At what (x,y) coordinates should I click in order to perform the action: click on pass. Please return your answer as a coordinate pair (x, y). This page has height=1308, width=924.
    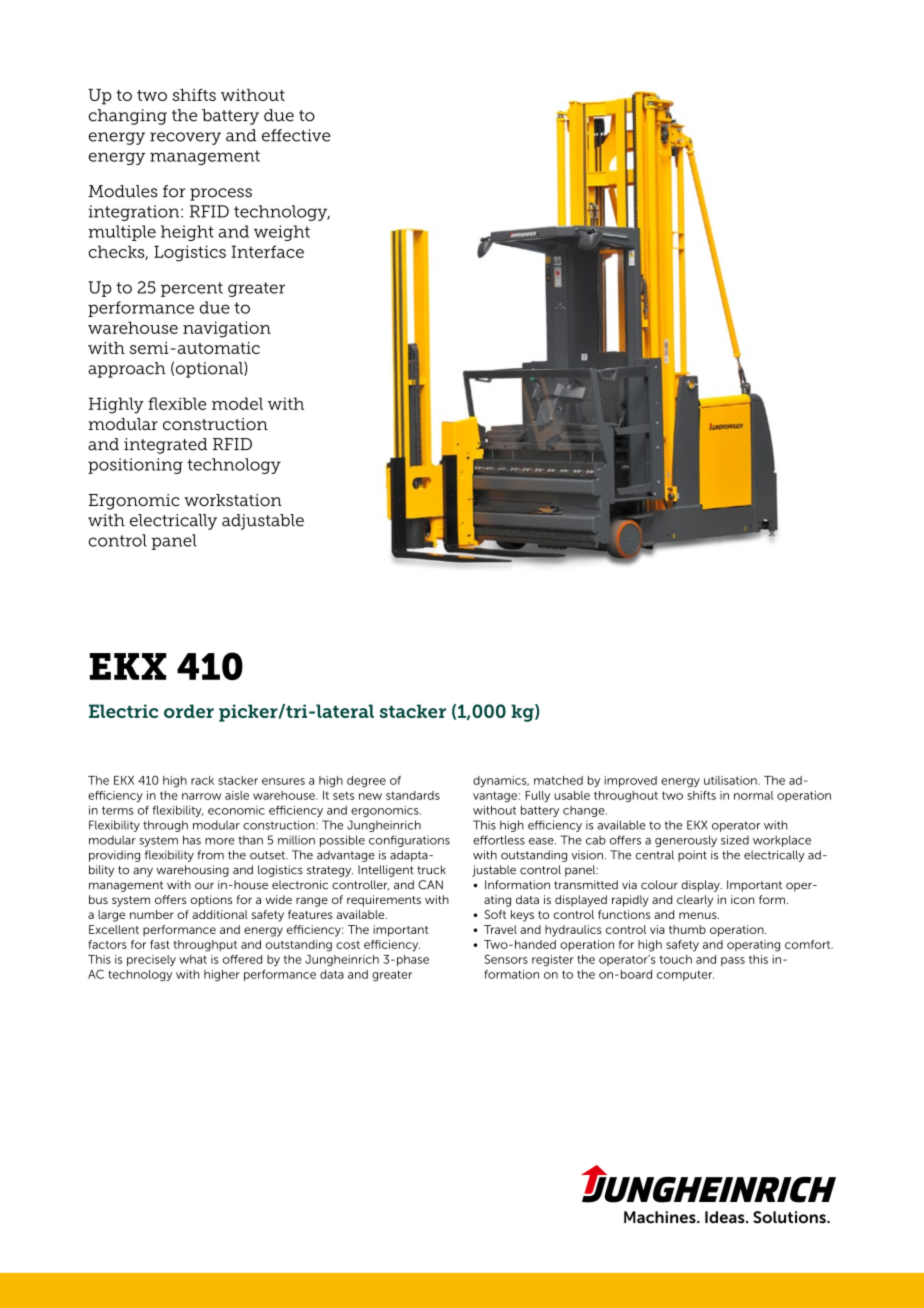
    Looking at the image, I should click on (733, 961).
